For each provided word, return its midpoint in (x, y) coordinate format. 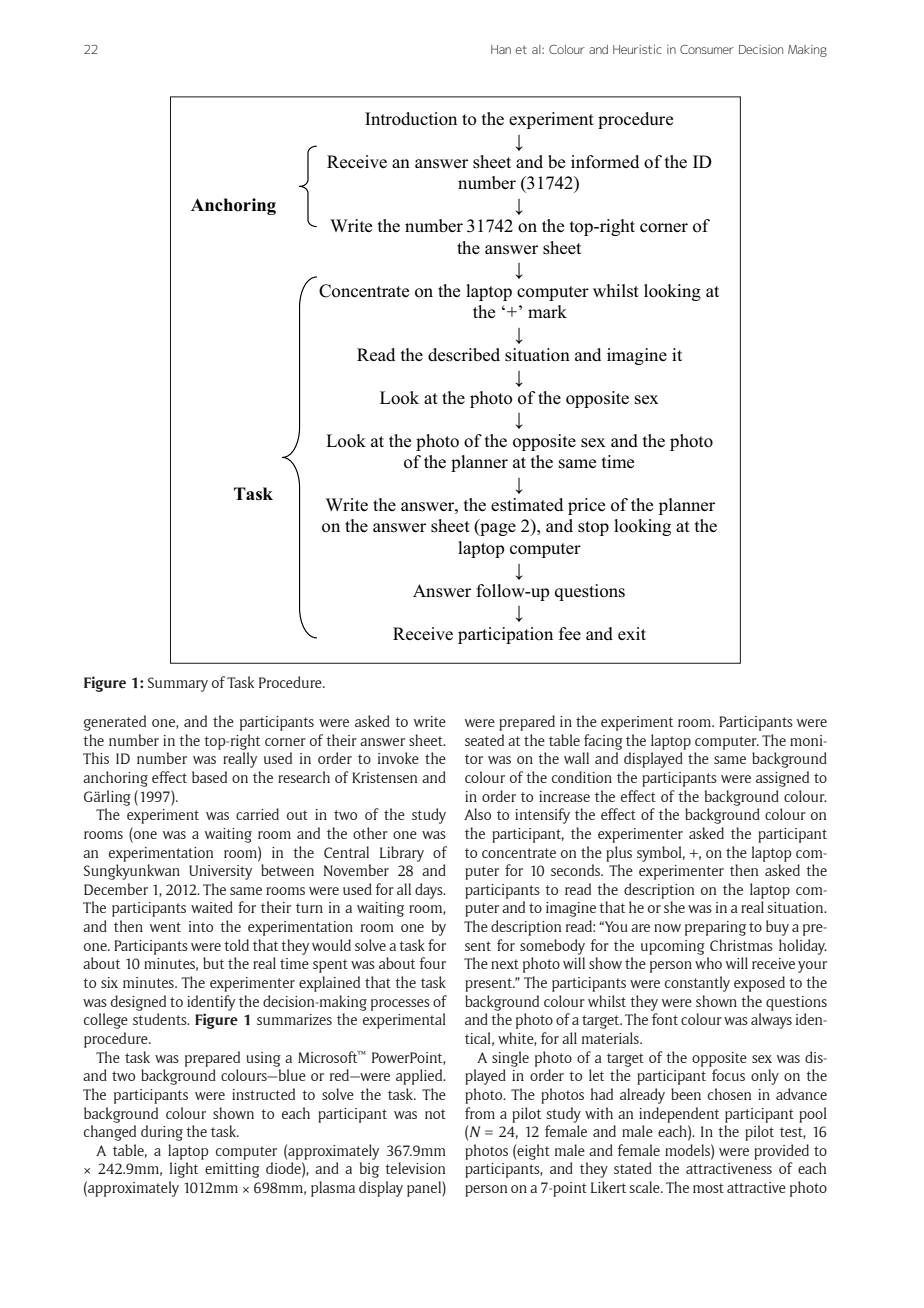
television (415, 1168)
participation (505, 635)
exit (632, 633)
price (586, 506)
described (464, 355)
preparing (715, 928)
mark (547, 311)
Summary (178, 684)
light (184, 1170)
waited (212, 907)
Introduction (411, 119)
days (430, 891)
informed (605, 162)
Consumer (707, 49)
